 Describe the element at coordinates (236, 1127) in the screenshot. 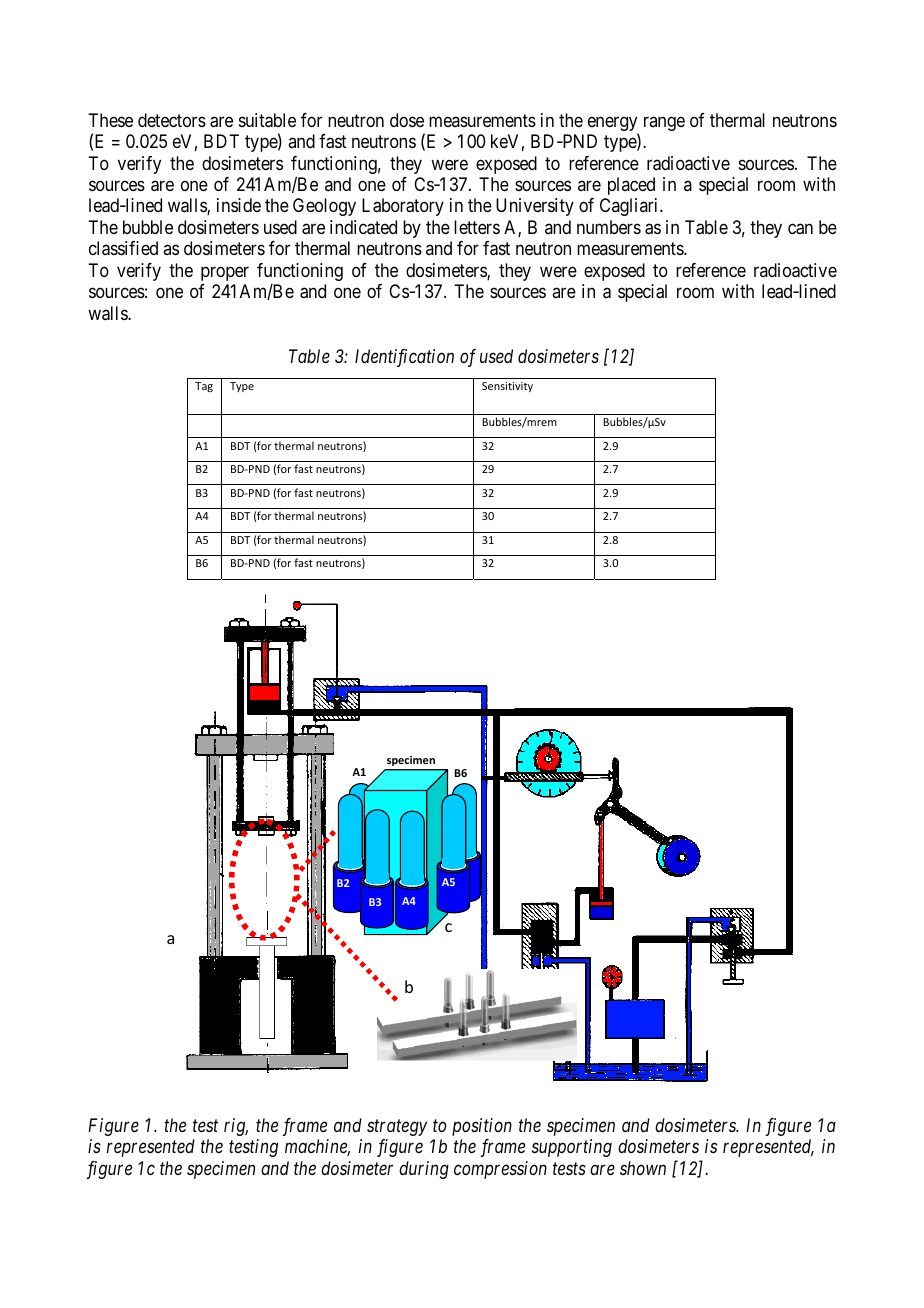

I see `rig` at that location.
